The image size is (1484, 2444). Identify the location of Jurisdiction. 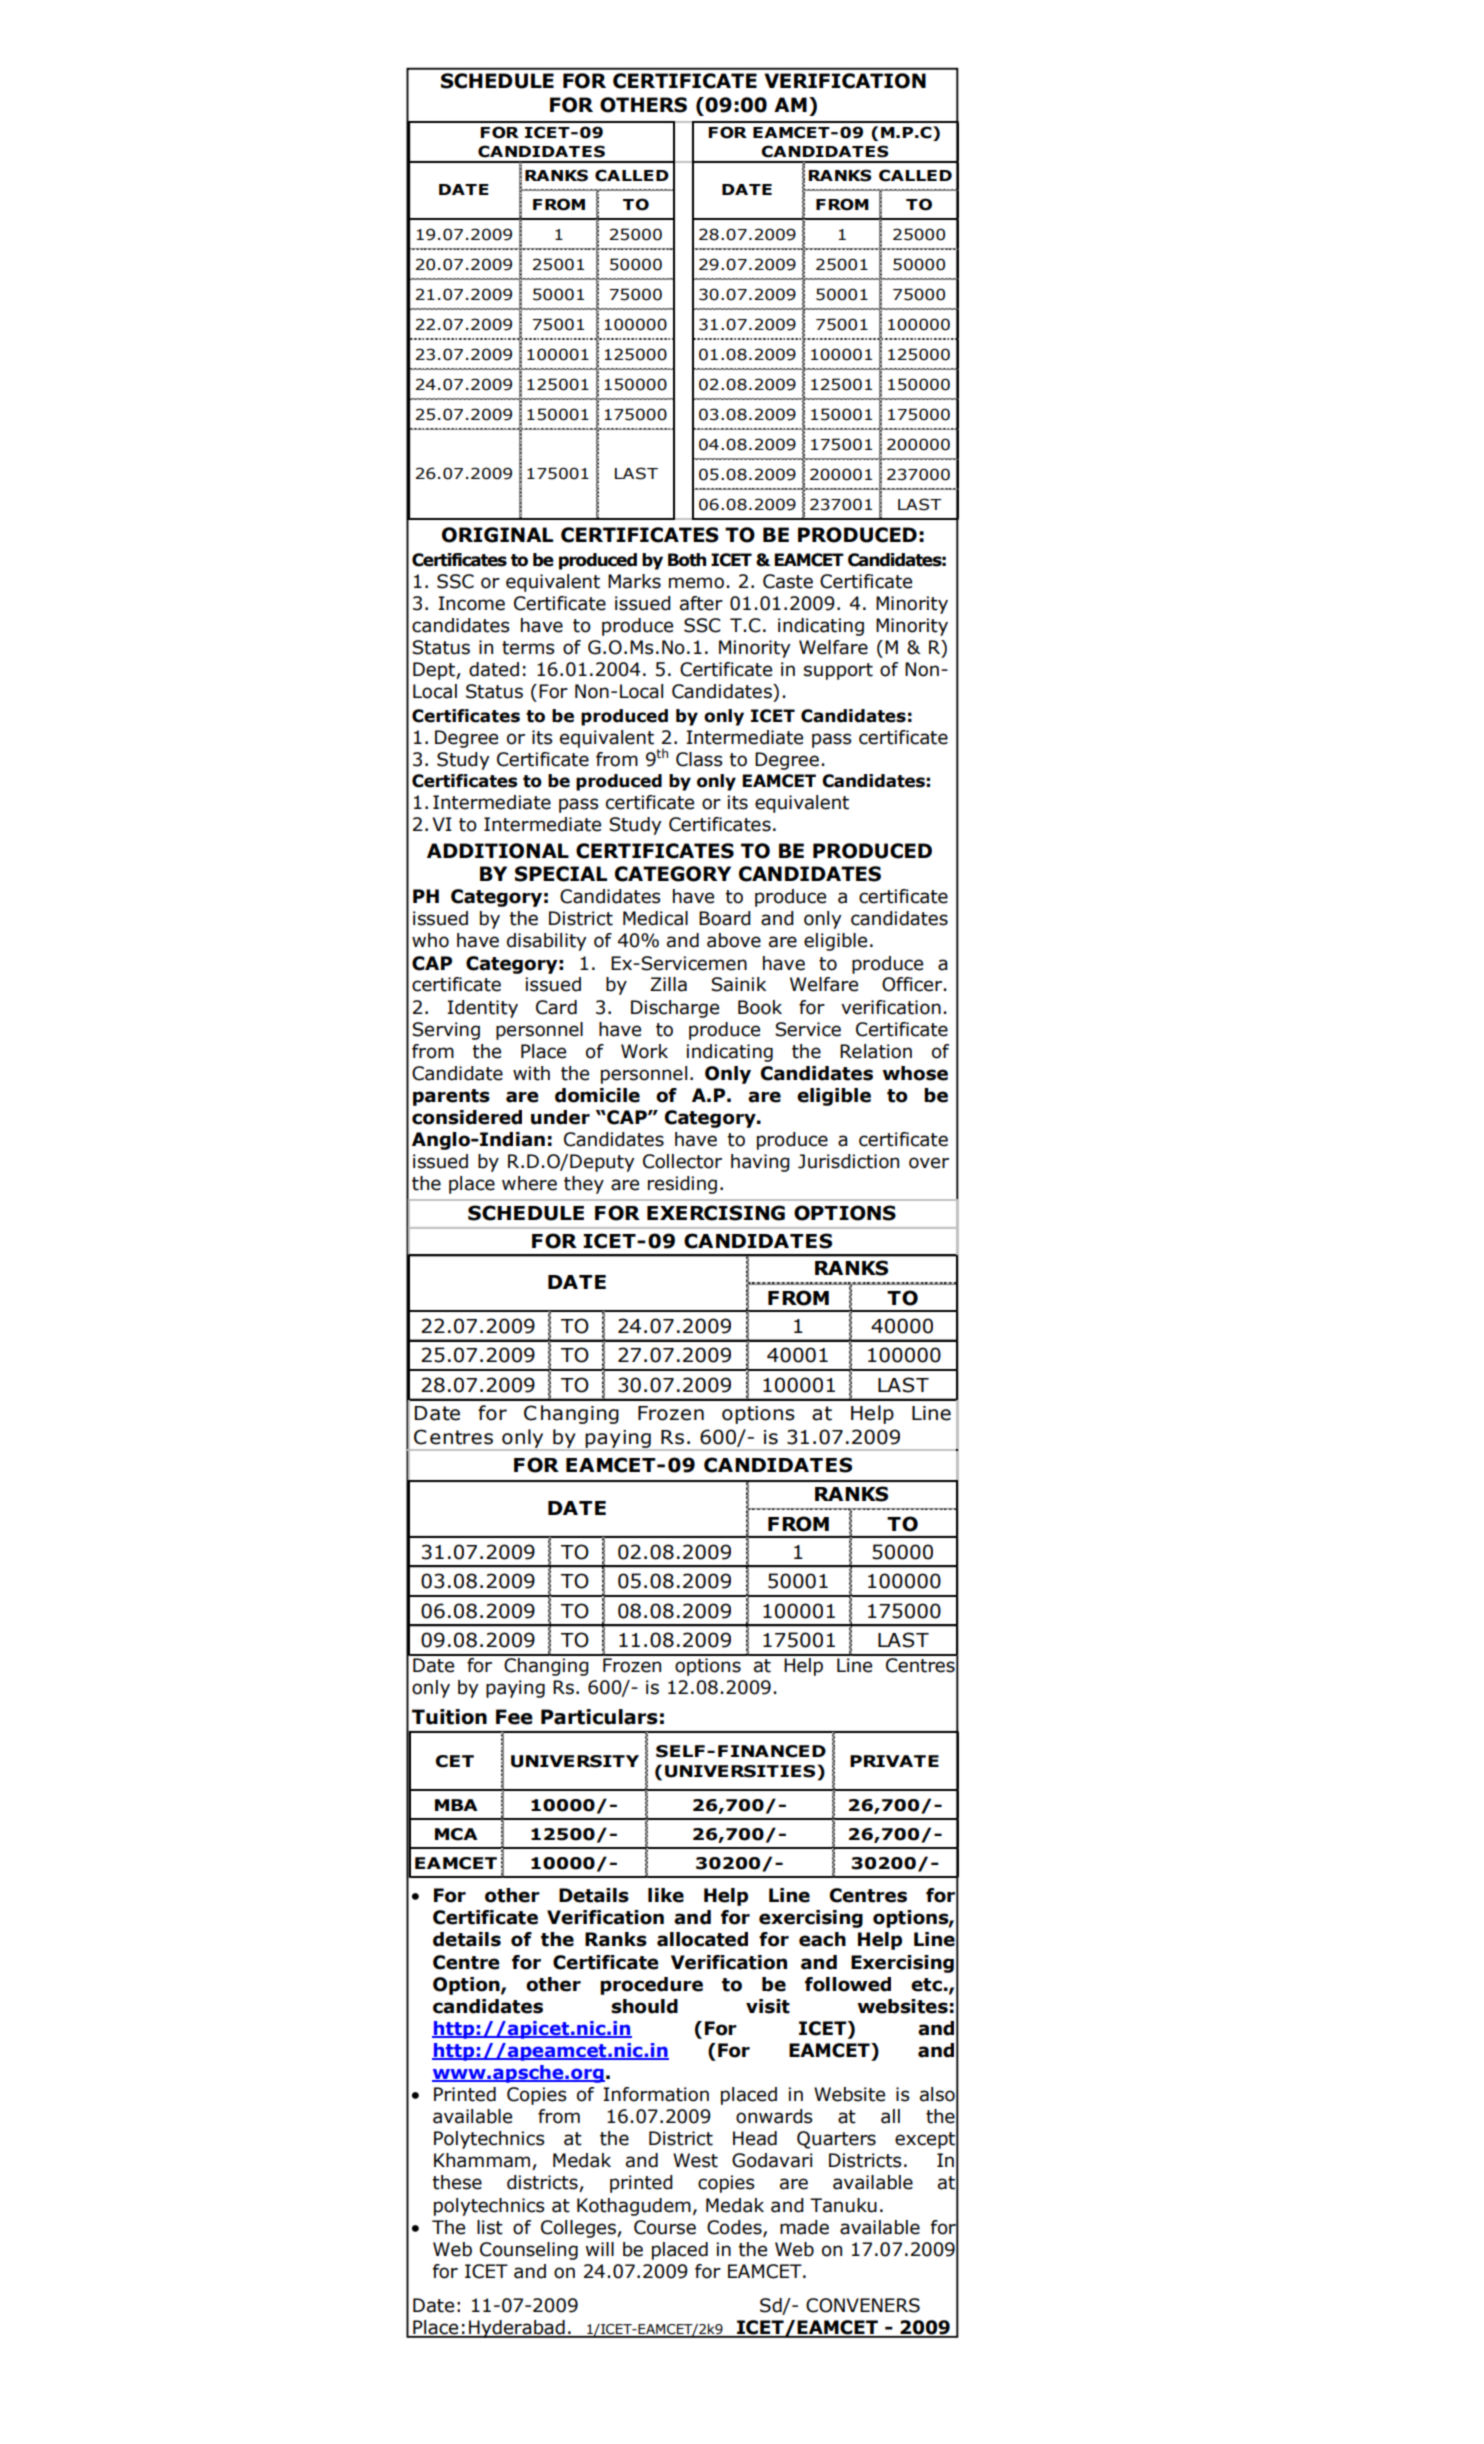
(848, 1161).
